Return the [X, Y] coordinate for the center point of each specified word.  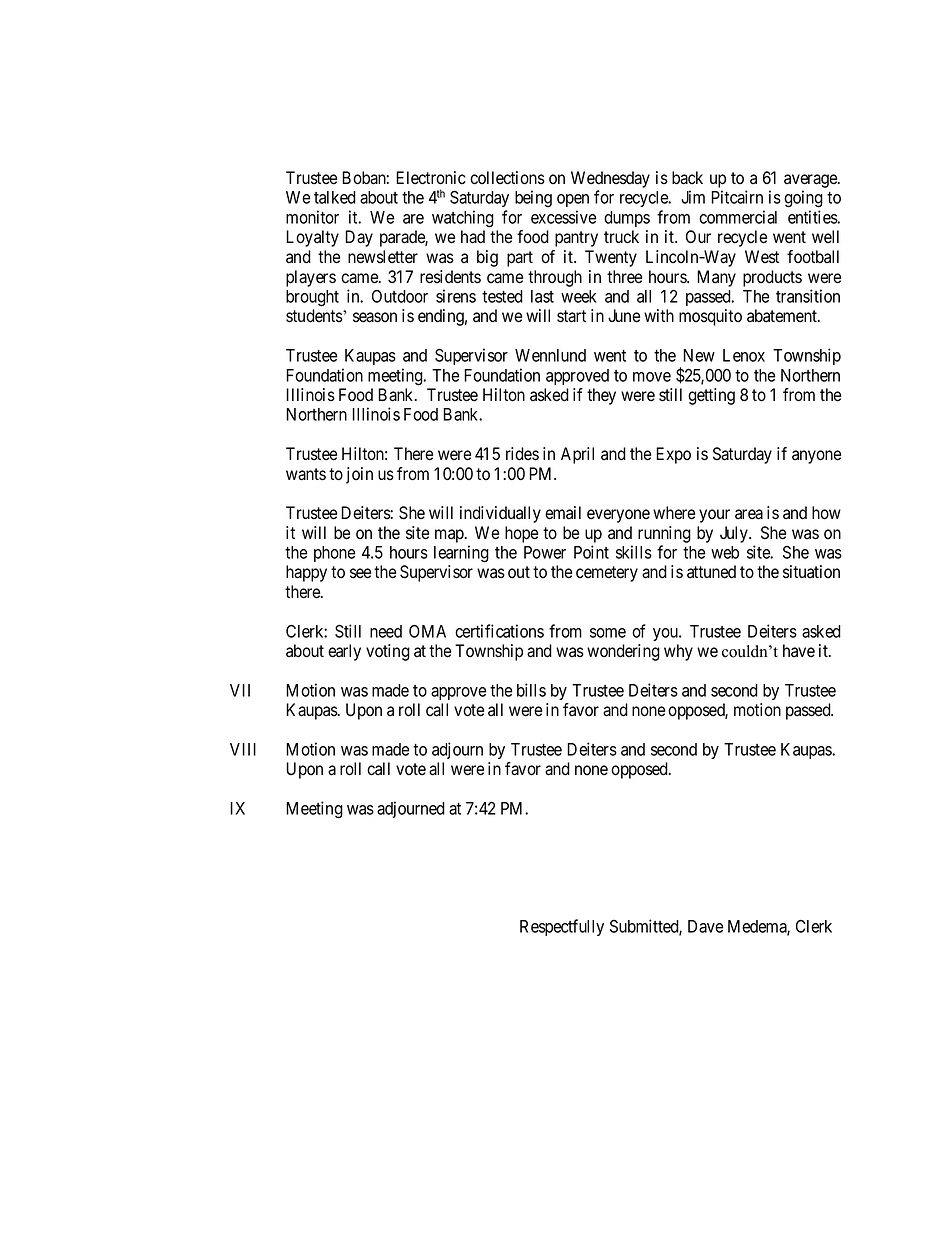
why [678, 652]
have [799, 651]
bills [531, 690]
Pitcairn [737, 197]
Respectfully [562, 927]
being [533, 199]
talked [335, 197]
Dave [705, 926]
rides [522, 454]
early [344, 652]
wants [306, 474]
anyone [816, 457]
